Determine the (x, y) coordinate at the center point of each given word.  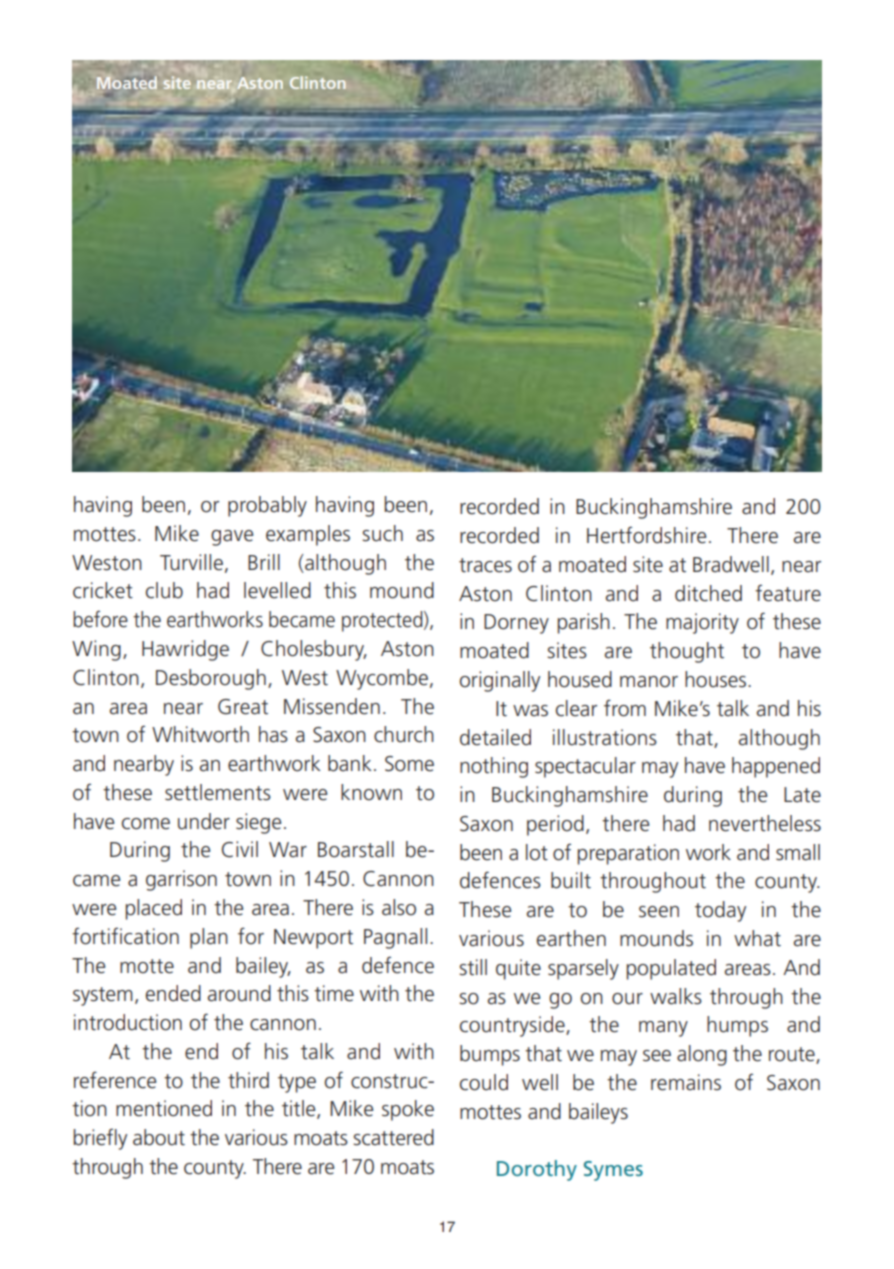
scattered (393, 1137)
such (382, 533)
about (159, 1137)
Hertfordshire (646, 535)
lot (537, 852)
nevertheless (765, 823)
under (204, 821)
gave (232, 538)
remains (686, 1082)
